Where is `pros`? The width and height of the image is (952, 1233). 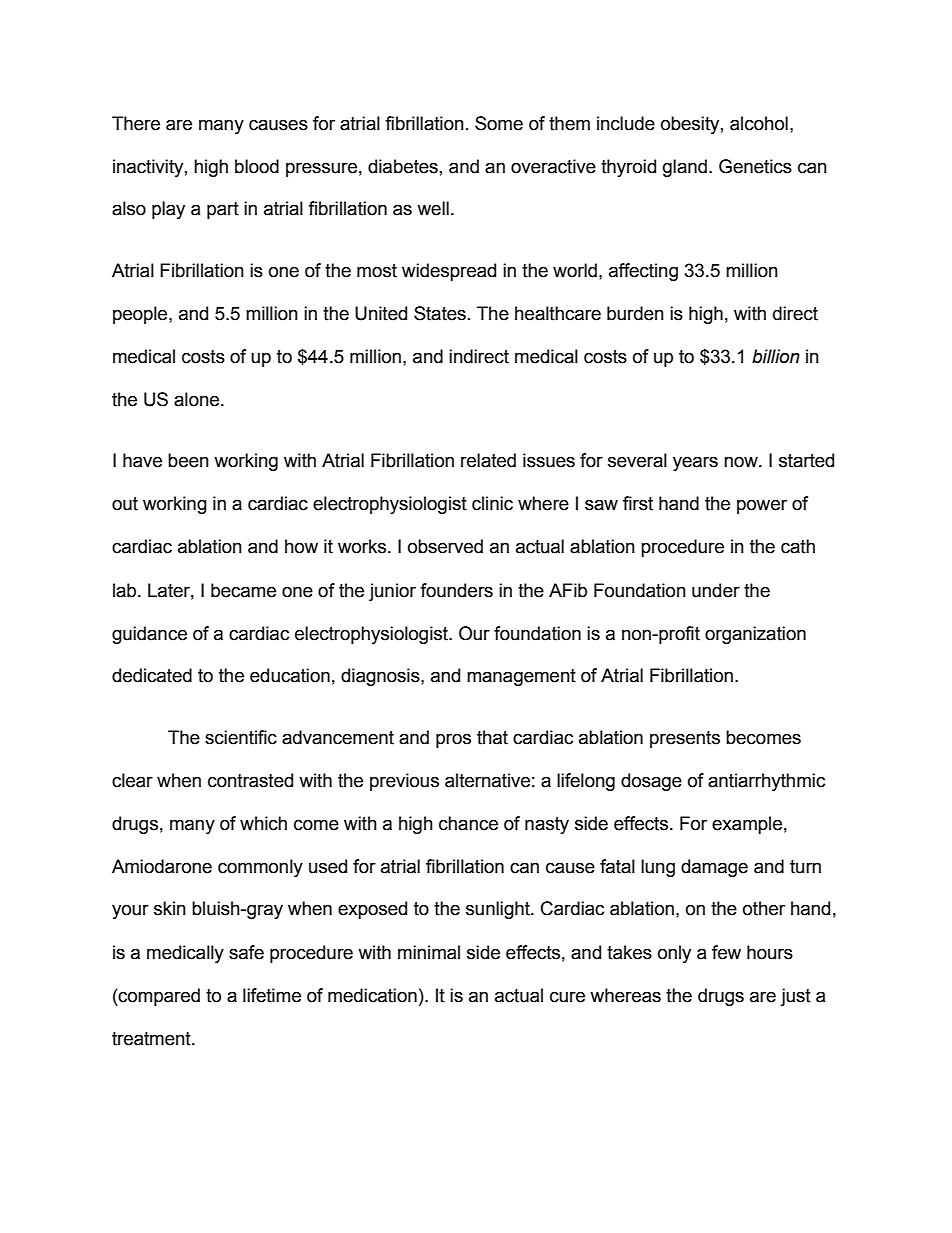
pros is located at coordinates (453, 740).
